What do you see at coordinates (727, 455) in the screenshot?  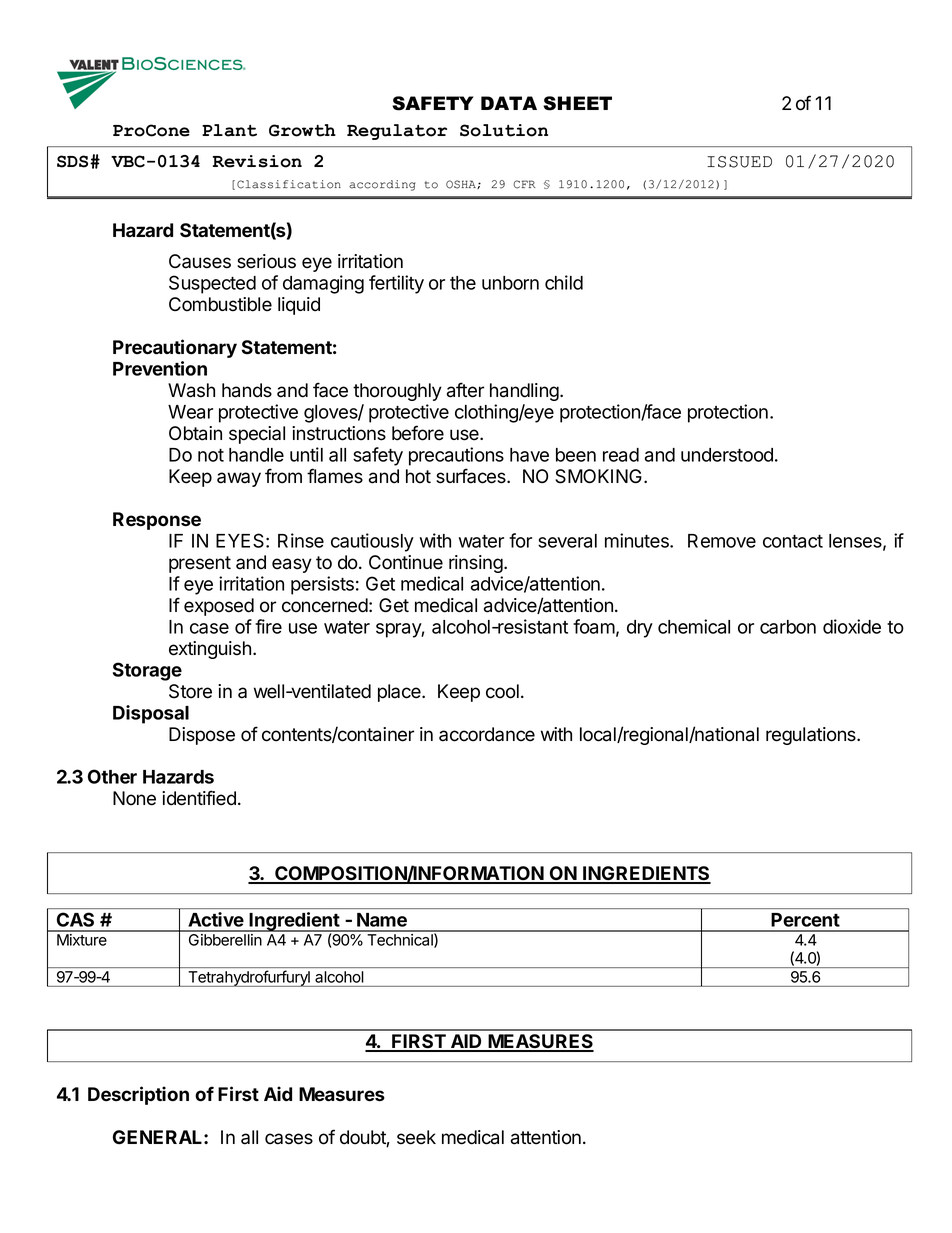 I see `understood` at bounding box center [727, 455].
